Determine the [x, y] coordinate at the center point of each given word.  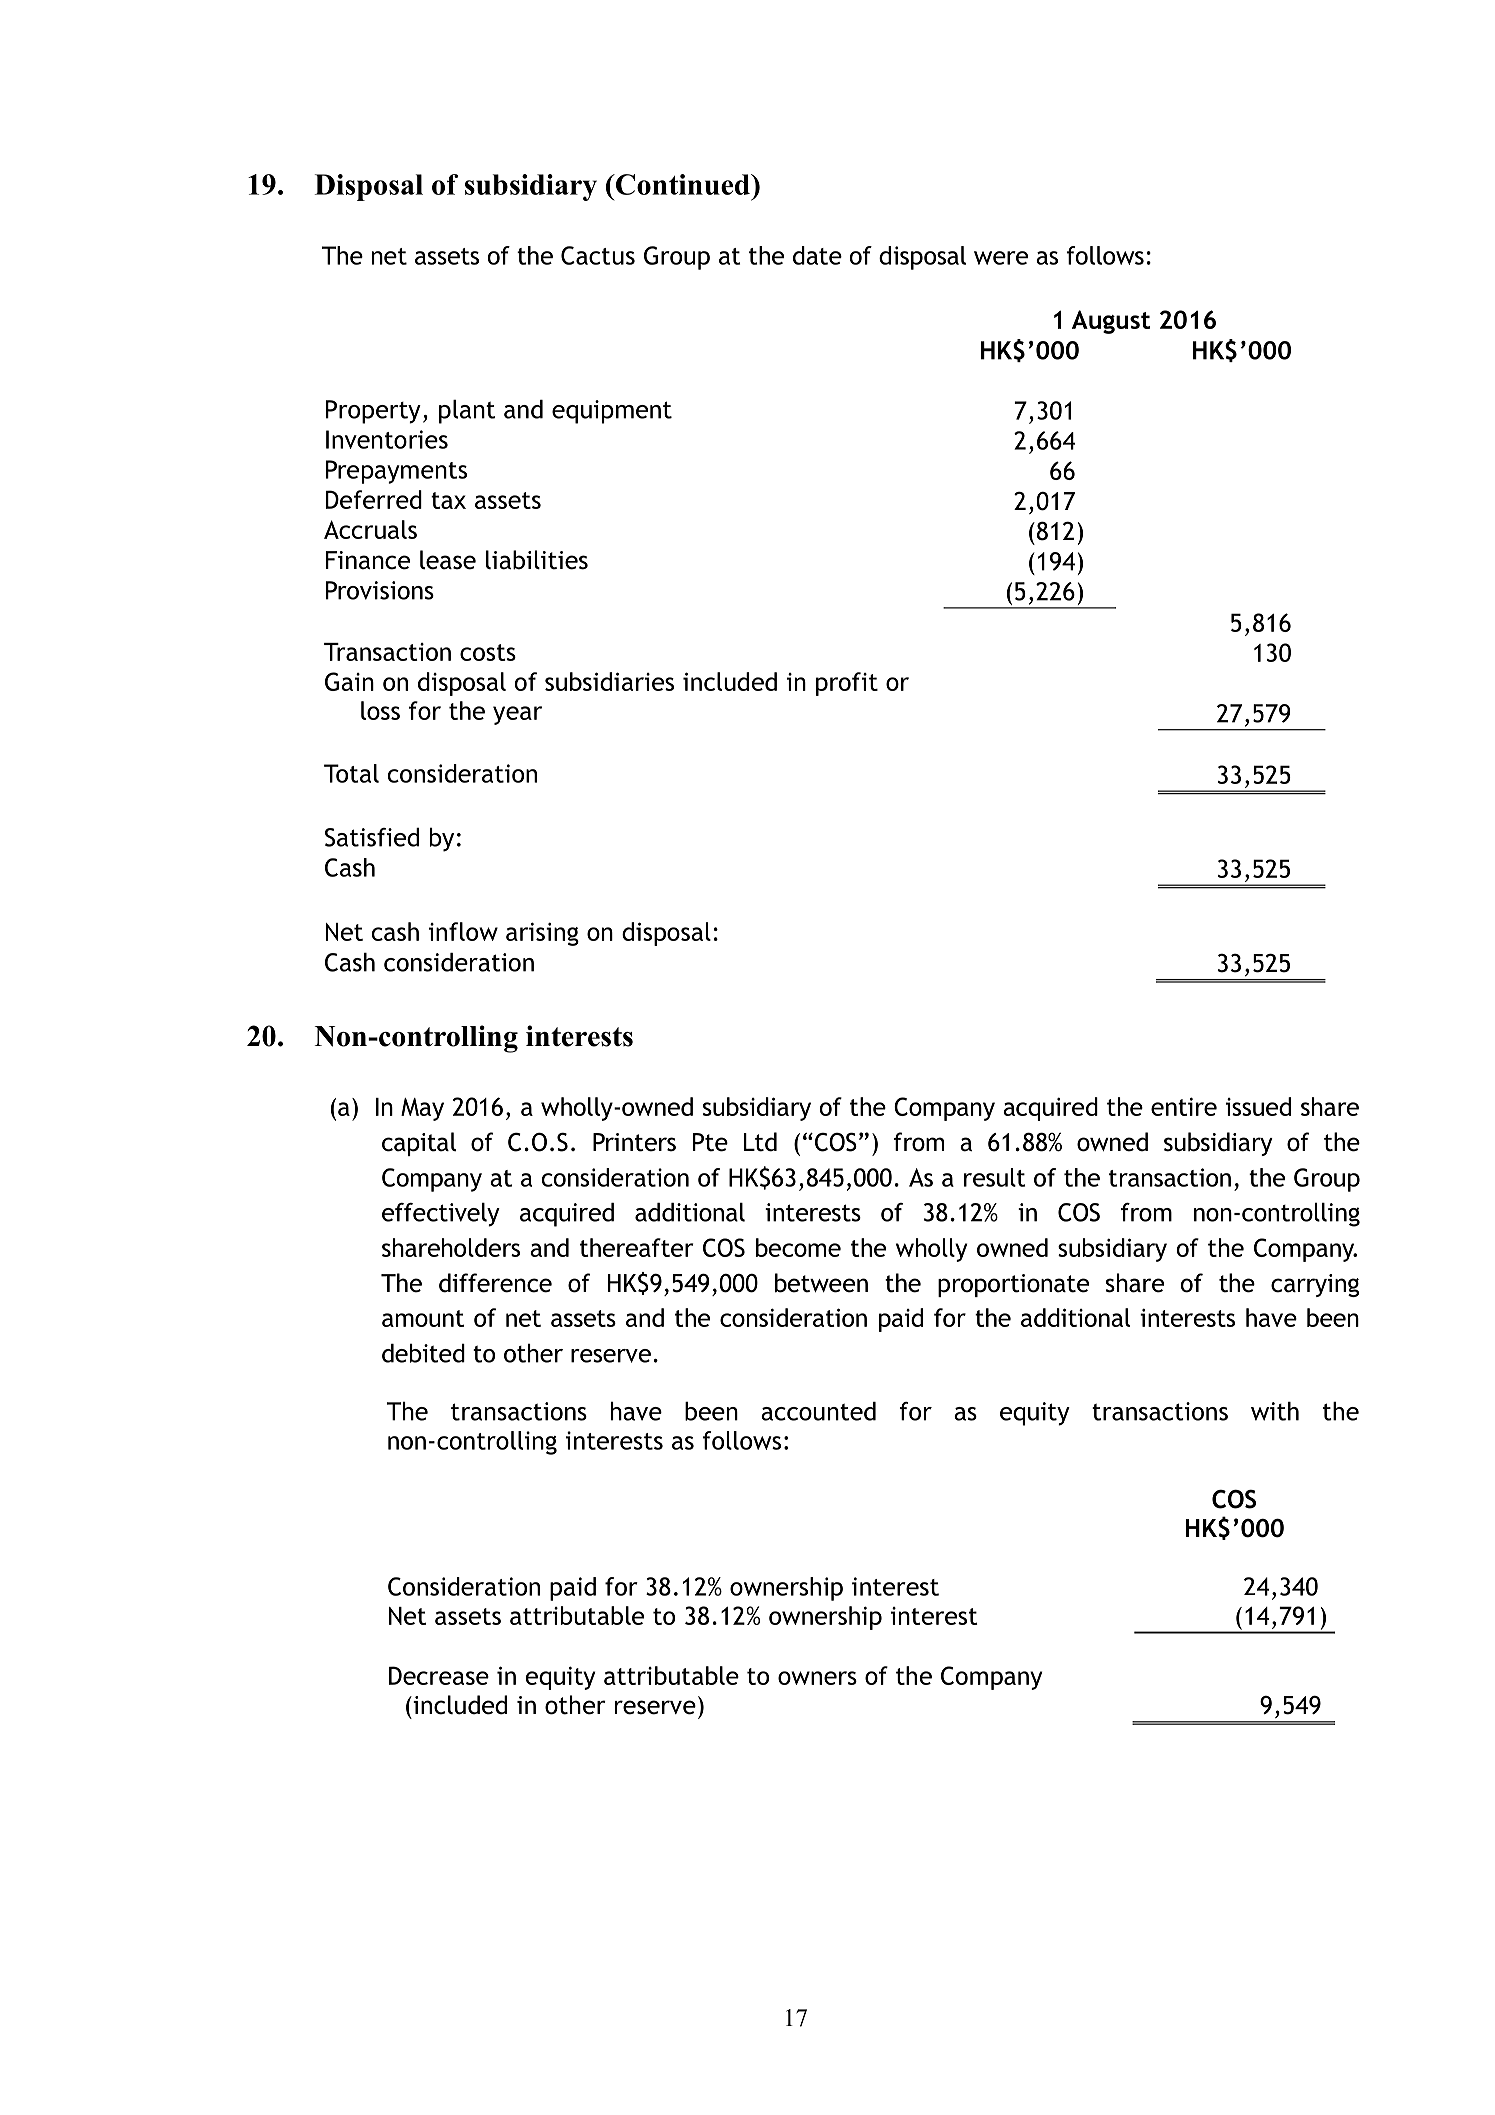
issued [1258, 1106]
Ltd [760, 1142]
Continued [683, 184]
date [817, 255]
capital [419, 1144]
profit [847, 684]
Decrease [439, 1675]
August [1111, 322]
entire [1184, 1106]
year [517, 715]
